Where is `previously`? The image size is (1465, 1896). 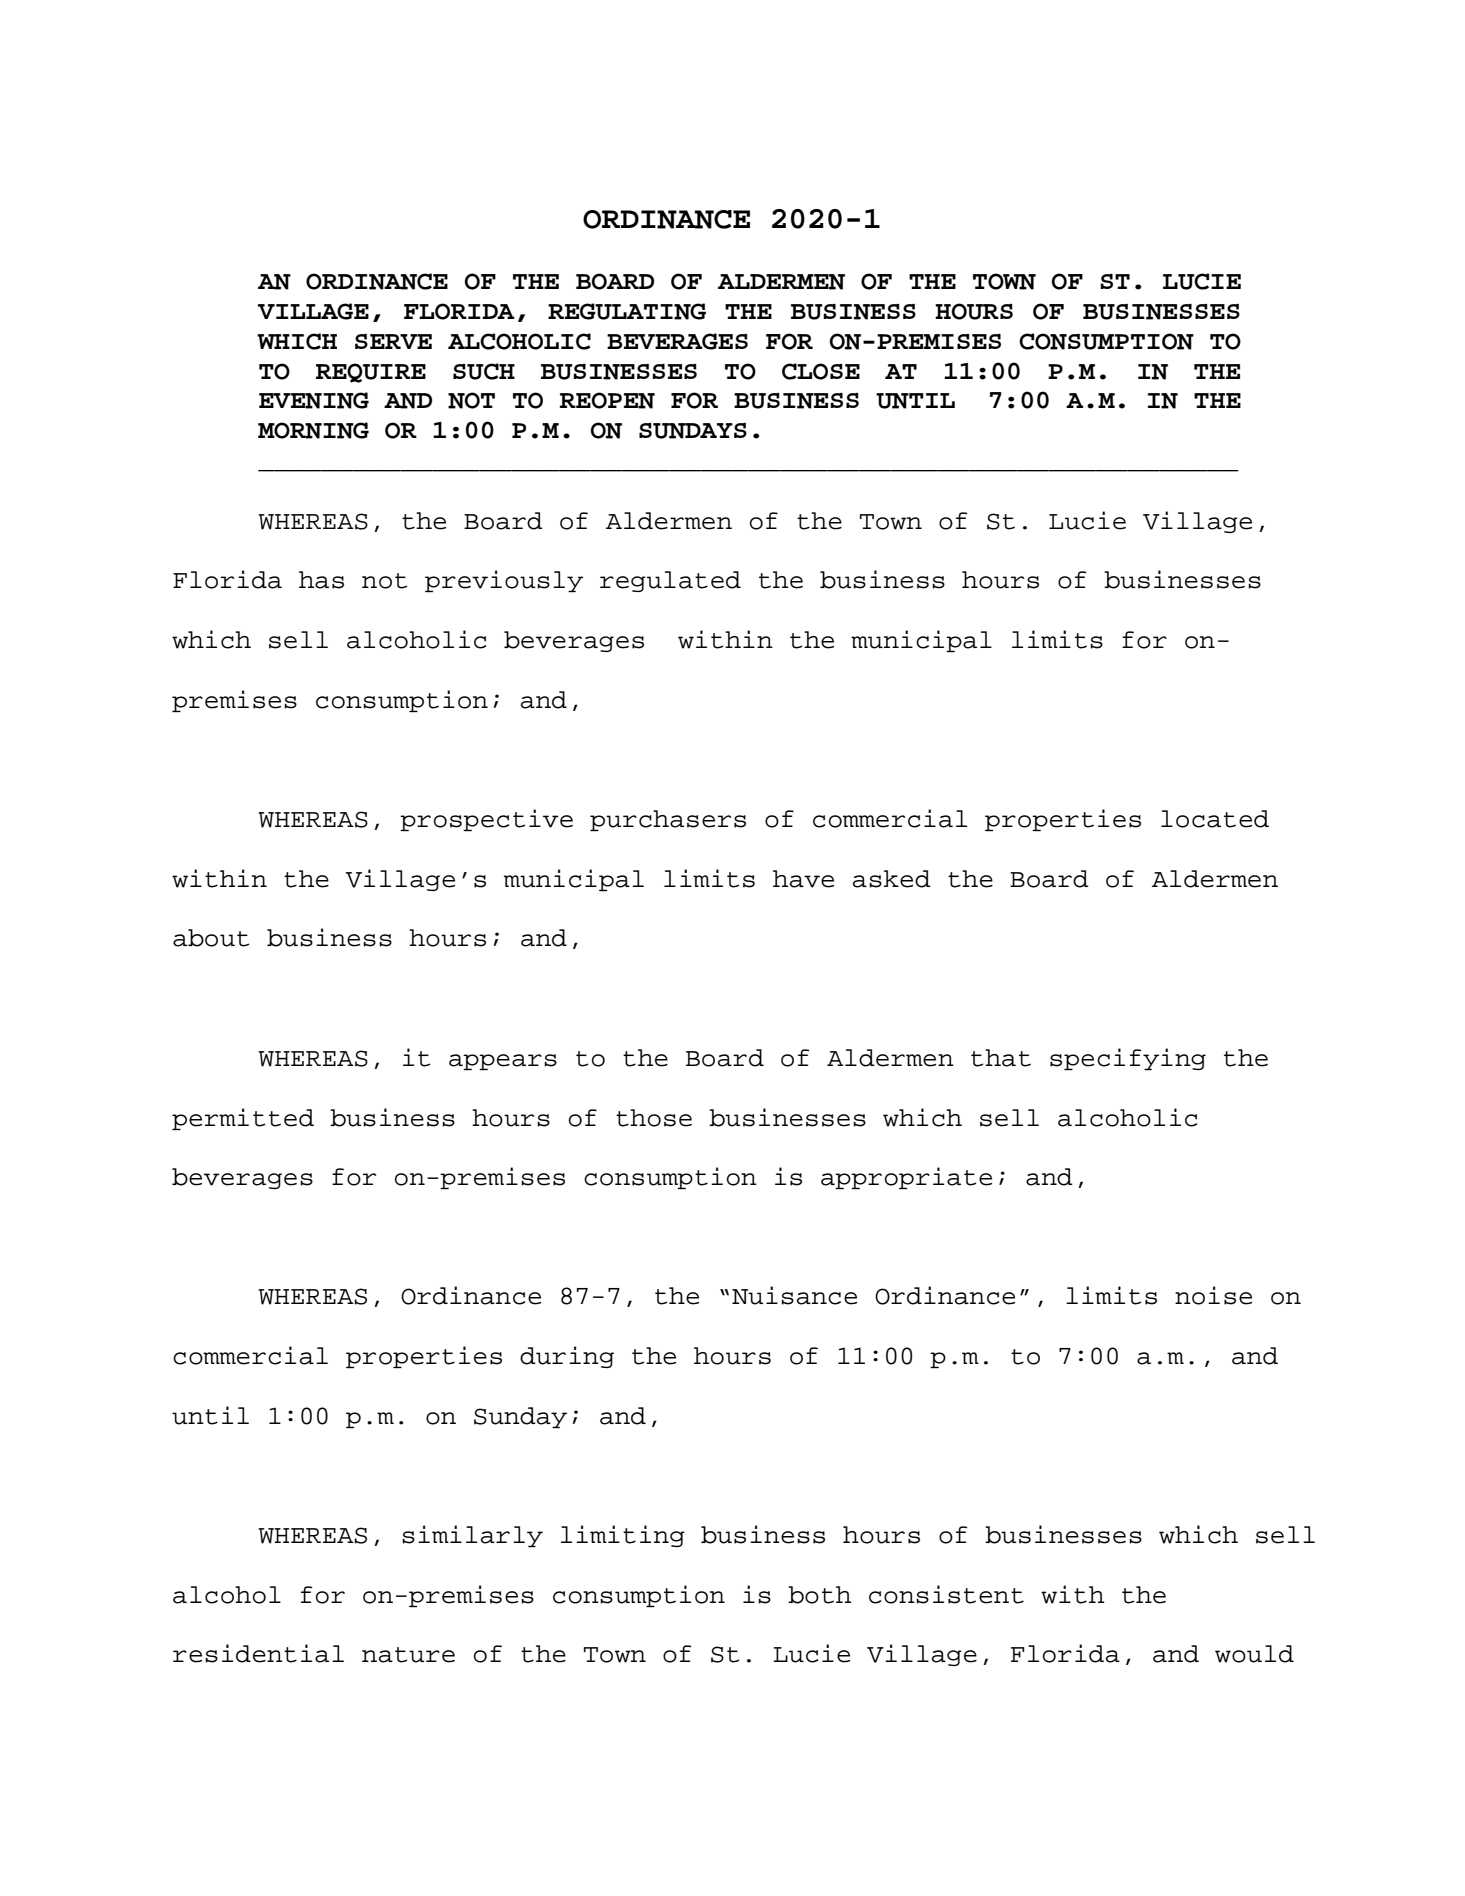 previously is located at coordinates (504, 581).
